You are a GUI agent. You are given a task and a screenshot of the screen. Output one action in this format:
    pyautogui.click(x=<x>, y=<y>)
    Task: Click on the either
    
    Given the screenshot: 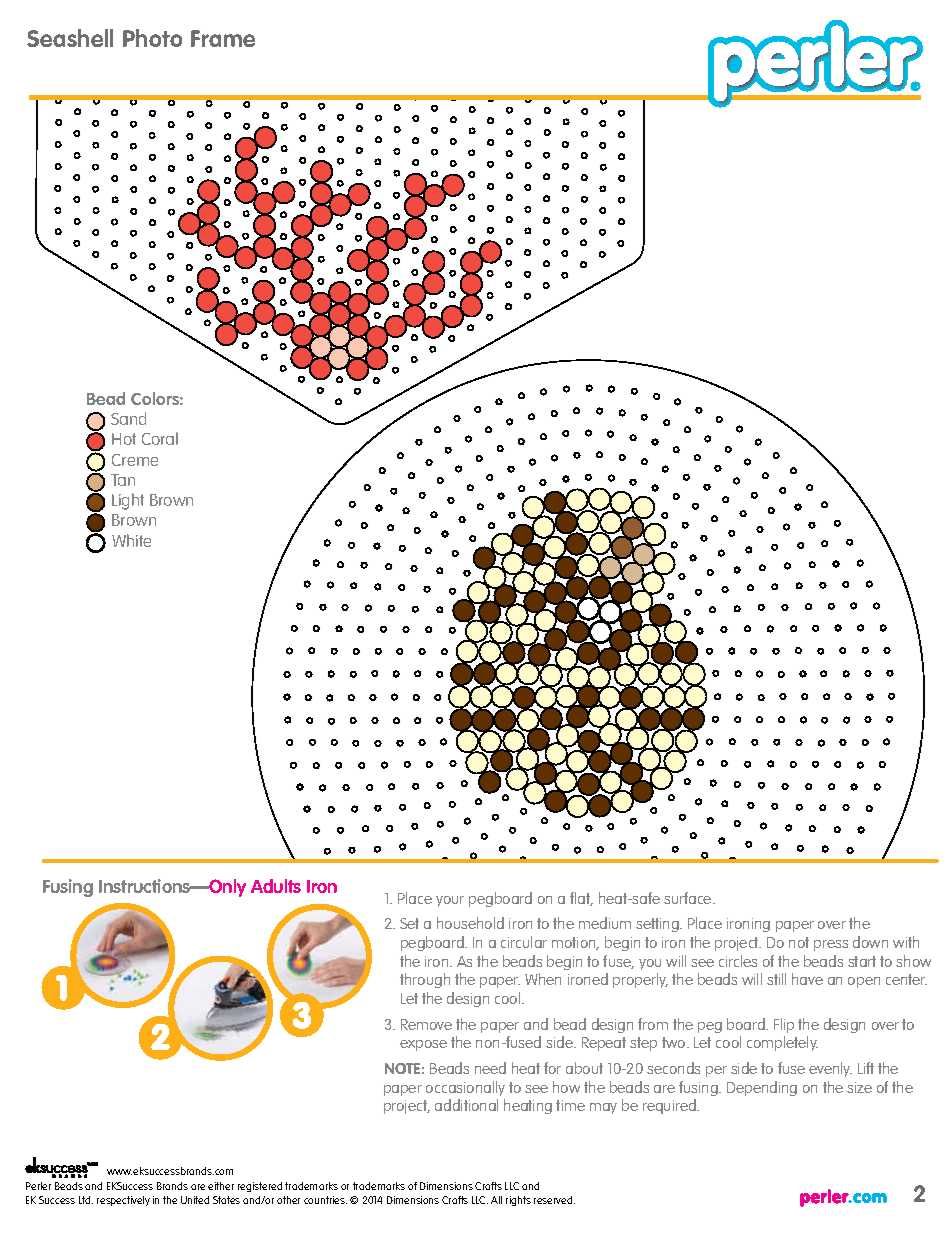 What is the action you would take?
    pyautogui.click(x=221, y=1186)
